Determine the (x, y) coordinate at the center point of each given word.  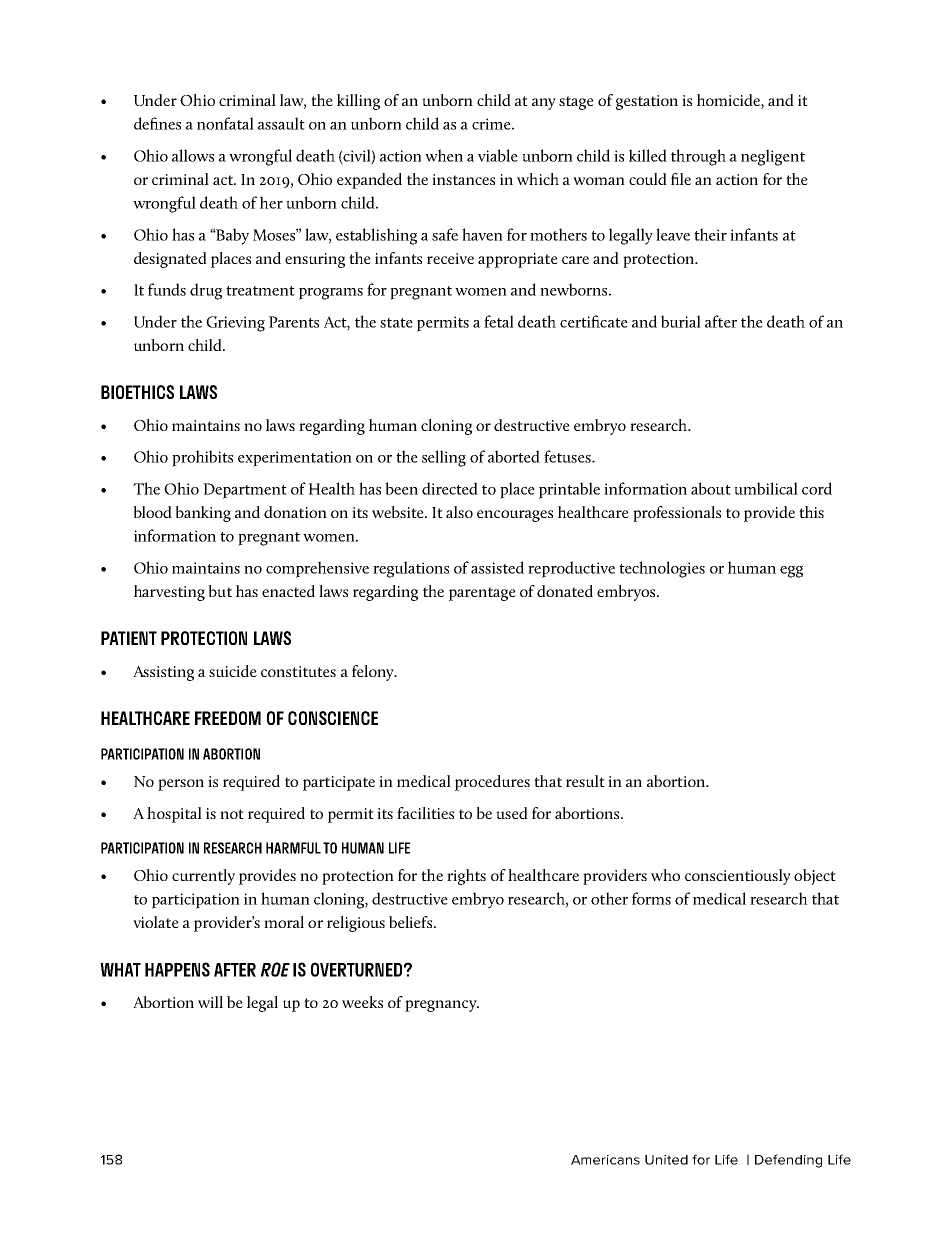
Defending (788, 1161)
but (220, 591)
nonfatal (225, 123)
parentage (482, 594)
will (210, 1002)
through (698, 157)
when (444, 155)
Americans (605, 1160)
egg (791, 572)
